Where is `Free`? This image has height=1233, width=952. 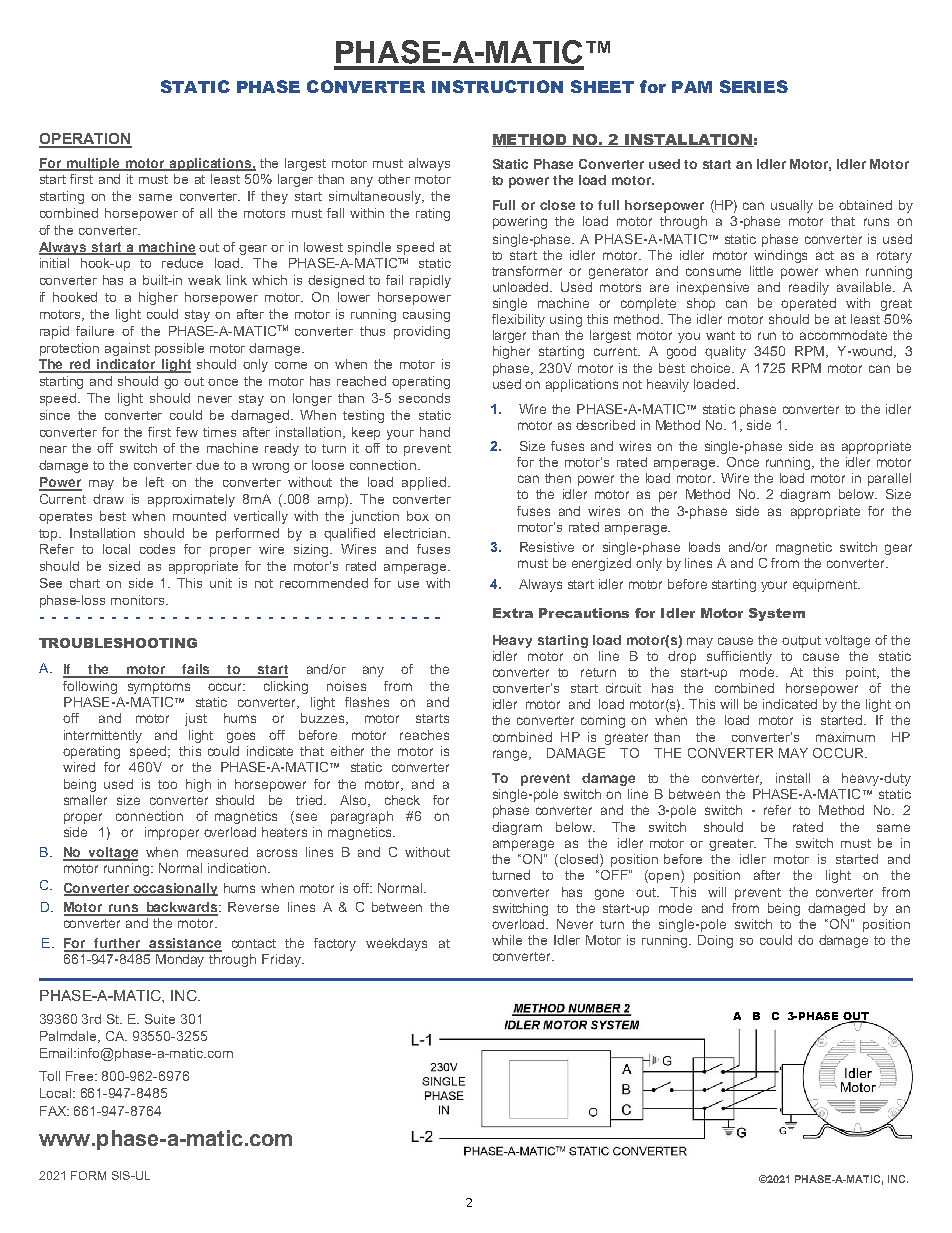
Free is located at coordinates (81, 1076).
